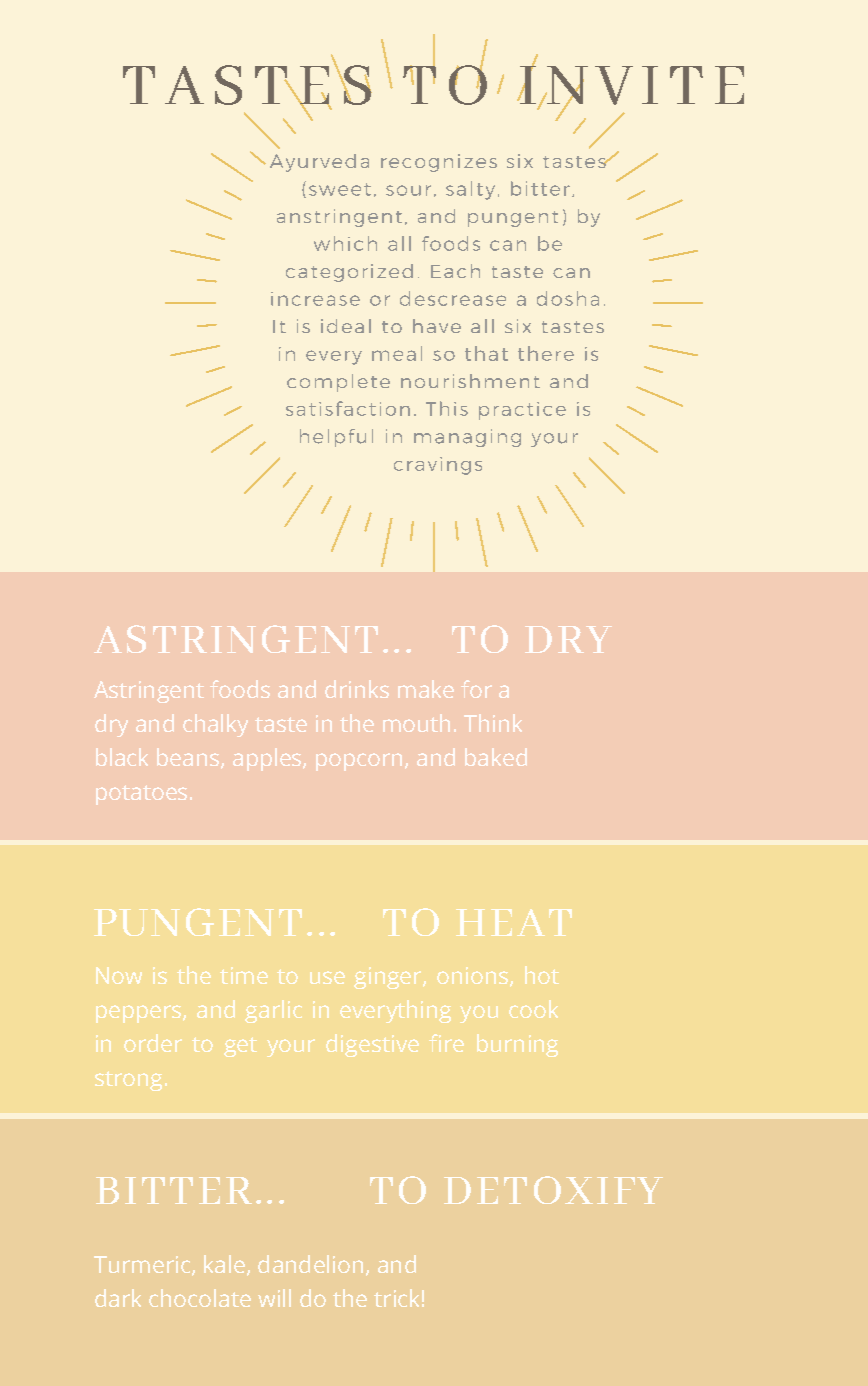 The image size is (868, 1386). Describe the element at coordinates (336, 438) in the document. I see `helpful` at that location.
